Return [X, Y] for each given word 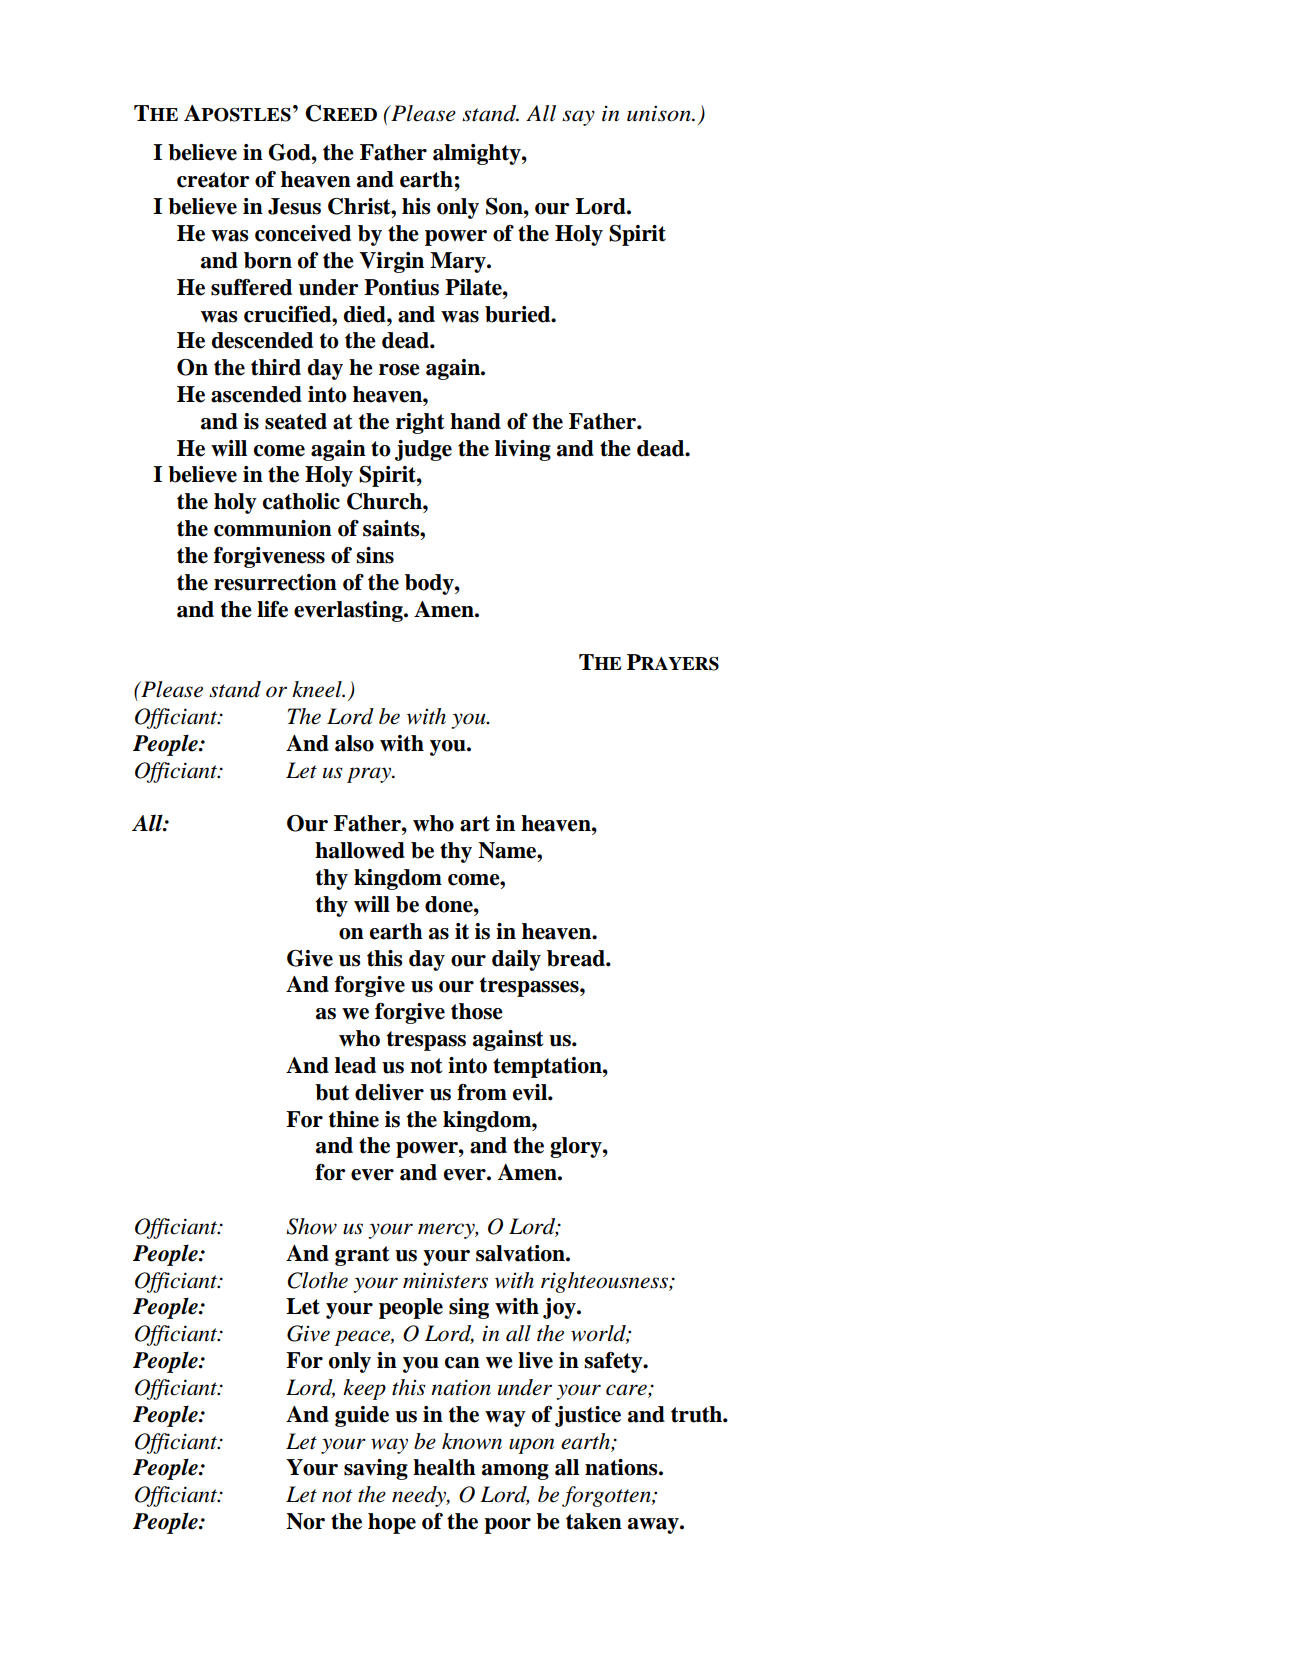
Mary [459, 262]
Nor [305, 1521]
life [272, 609]
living [523, 450]
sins [375, 555]
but [332, 1092]
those [477, 1011]
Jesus [294, 206]
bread [577, 958]
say [578, 118]
